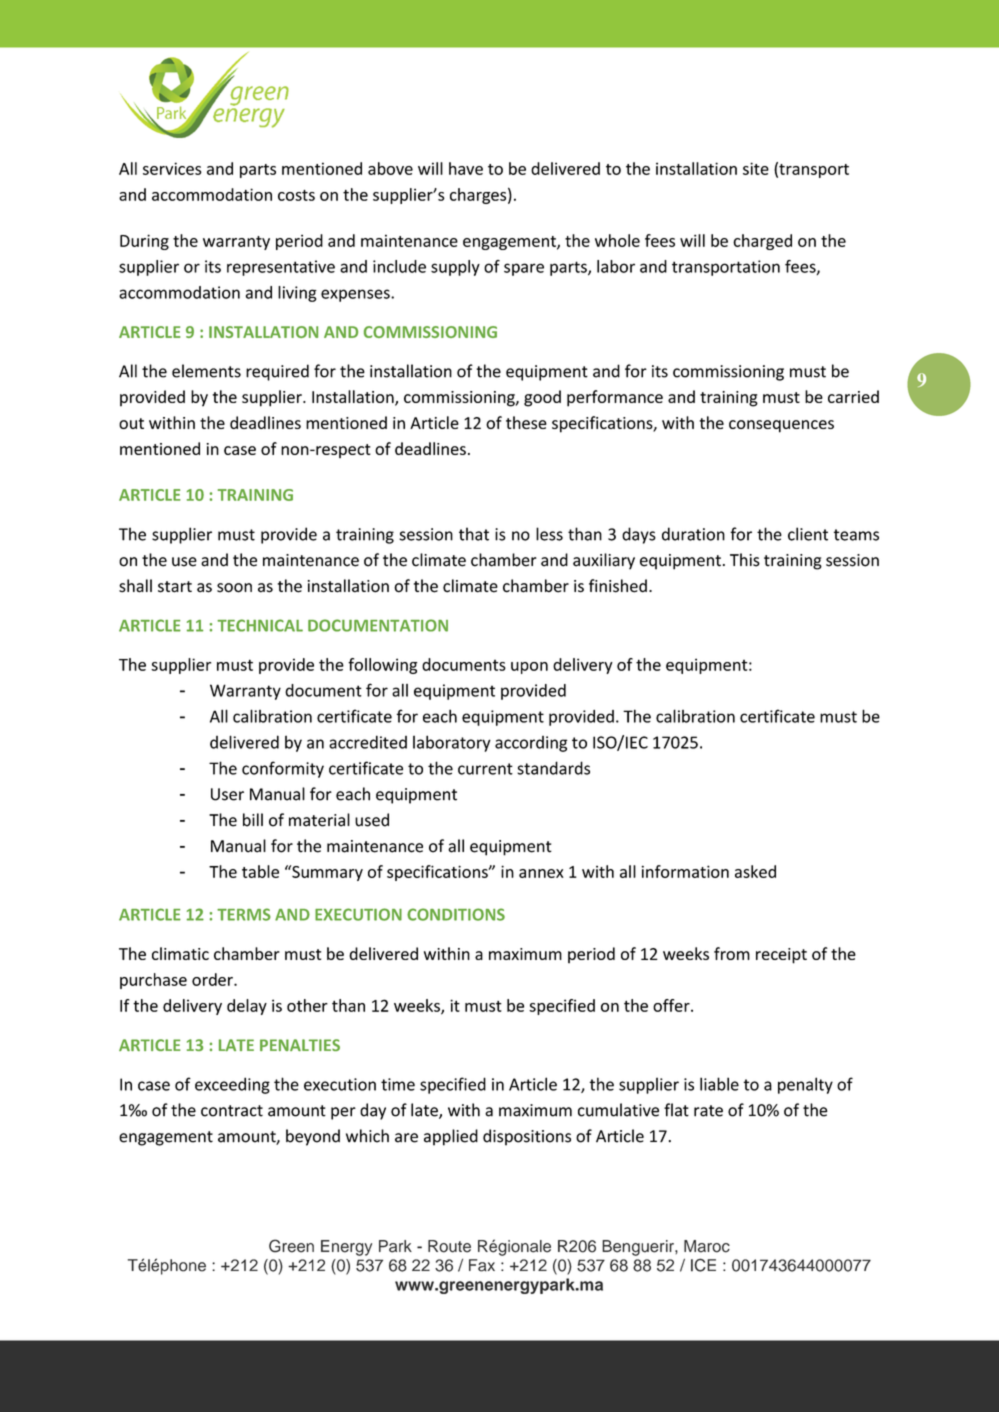 This image has height=1412, width=999. I want to click on services, so click(172, 168).
